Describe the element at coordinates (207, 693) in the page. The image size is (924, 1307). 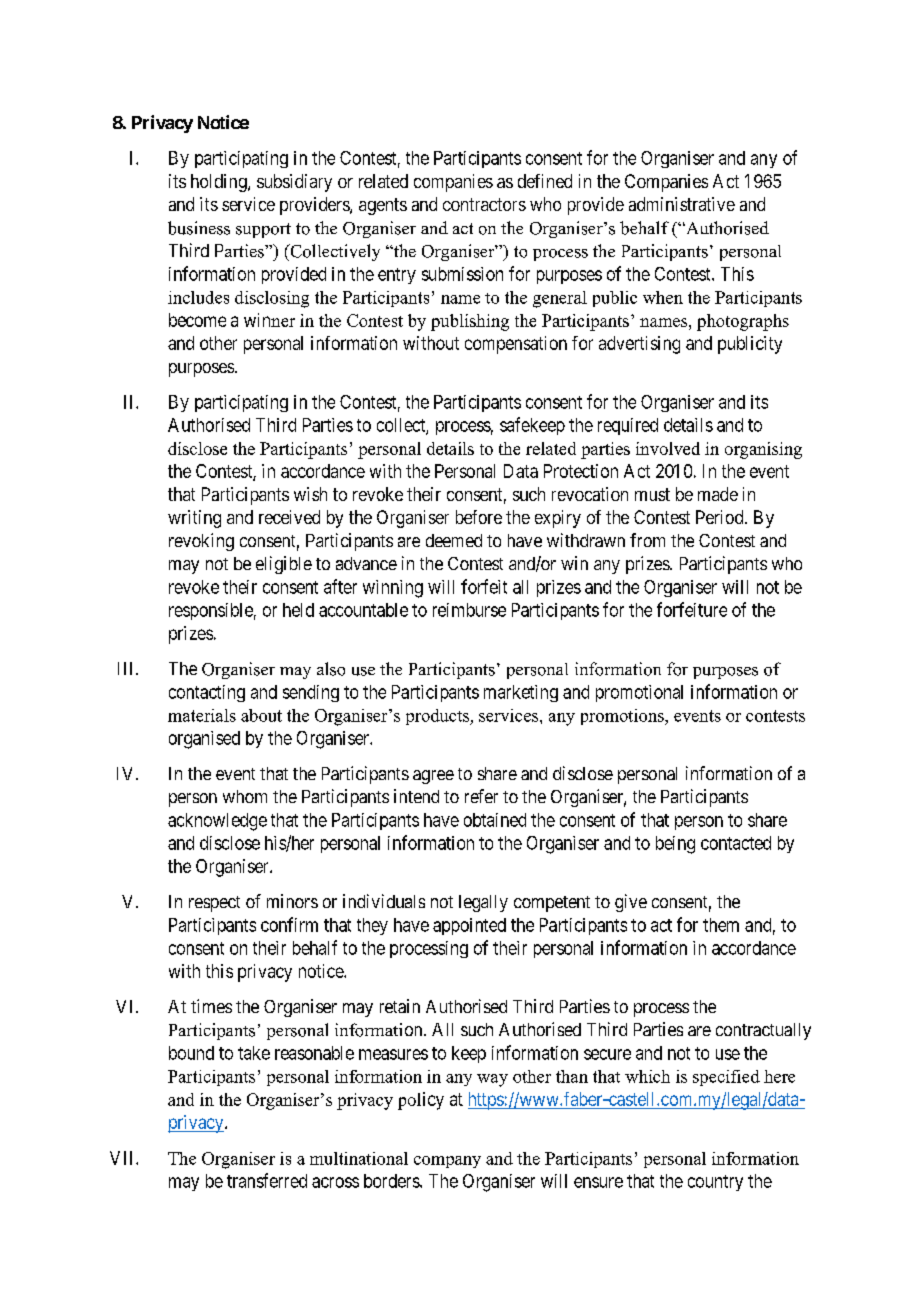
I see `contacting` at that location.
